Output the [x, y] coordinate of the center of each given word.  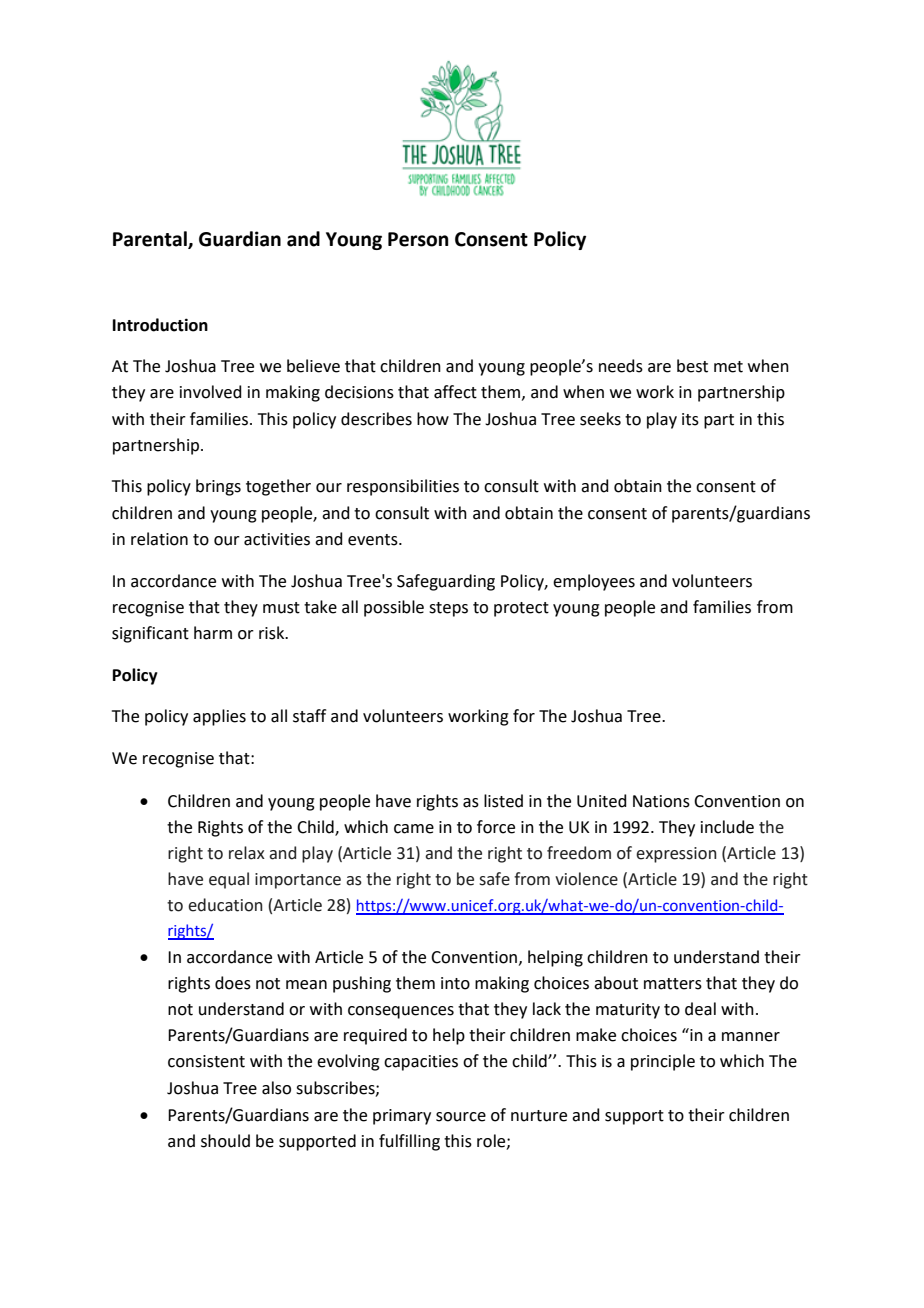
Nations [661, 801]
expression [676, 855]
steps [448, 609]
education [225, 905]
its [690, 419]
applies [219, 717]
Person [418, 239]
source [461, 1117]
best [692, 366]
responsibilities [403, 487]
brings [218, 487]
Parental [151, 239]
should [225, 1141]
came [414, 829]
